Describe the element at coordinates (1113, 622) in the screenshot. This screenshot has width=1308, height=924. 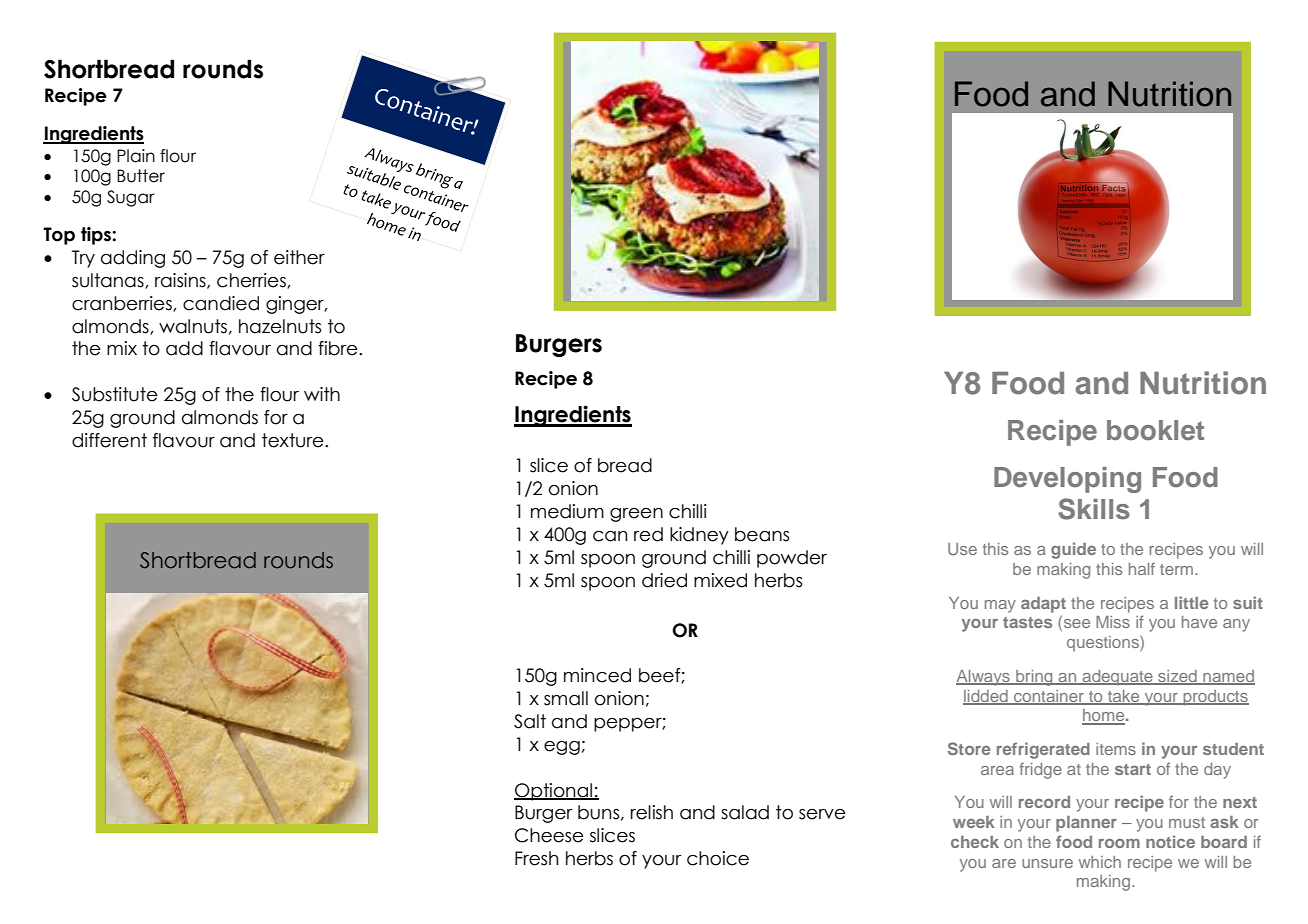
I see `Miss` at that location.
